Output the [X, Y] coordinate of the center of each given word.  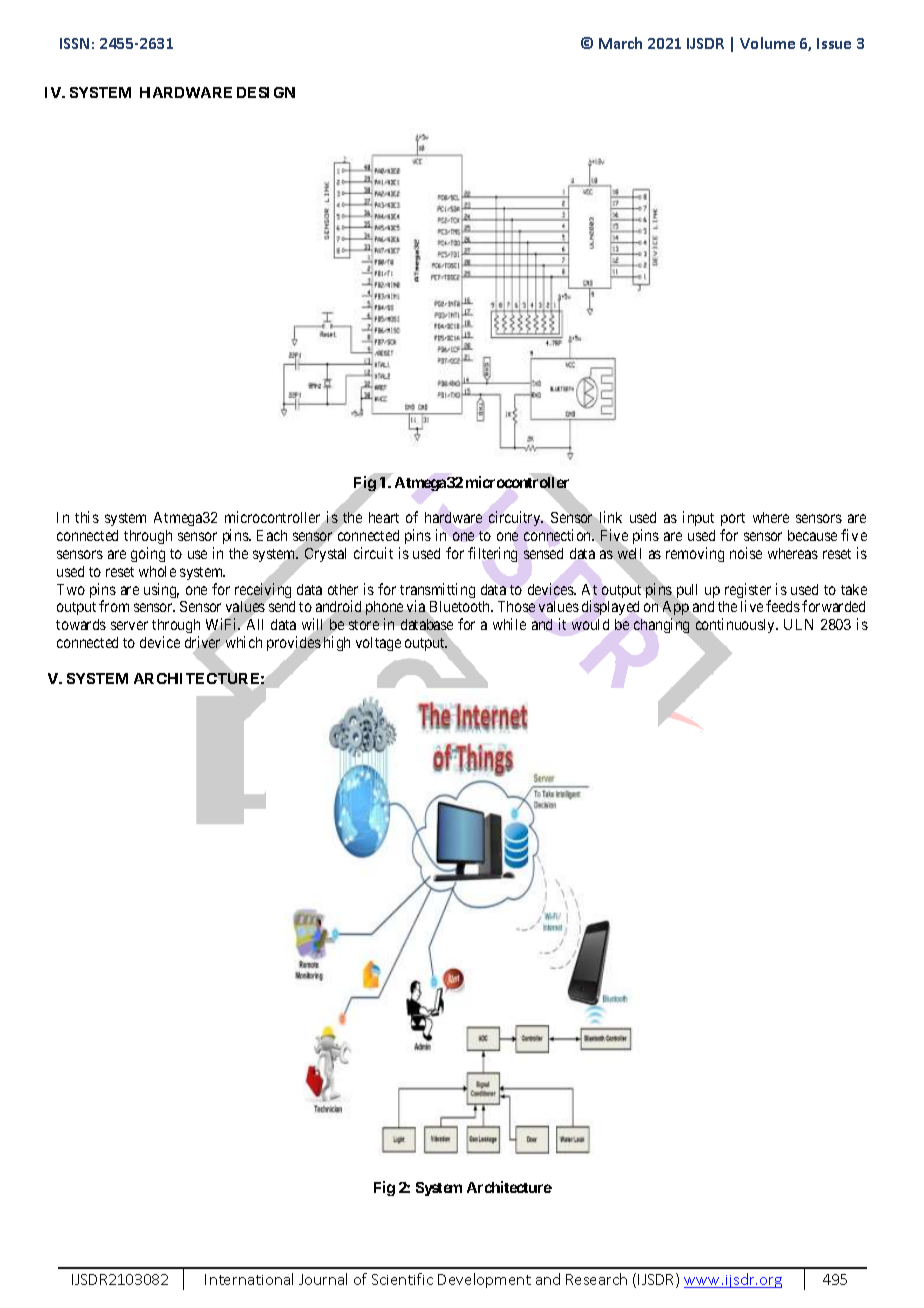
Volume [767, 43]
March [620, 43]
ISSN [74, 43]
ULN [798, 624]
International [249, 1279]
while [509, 624]
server [129, 625]
